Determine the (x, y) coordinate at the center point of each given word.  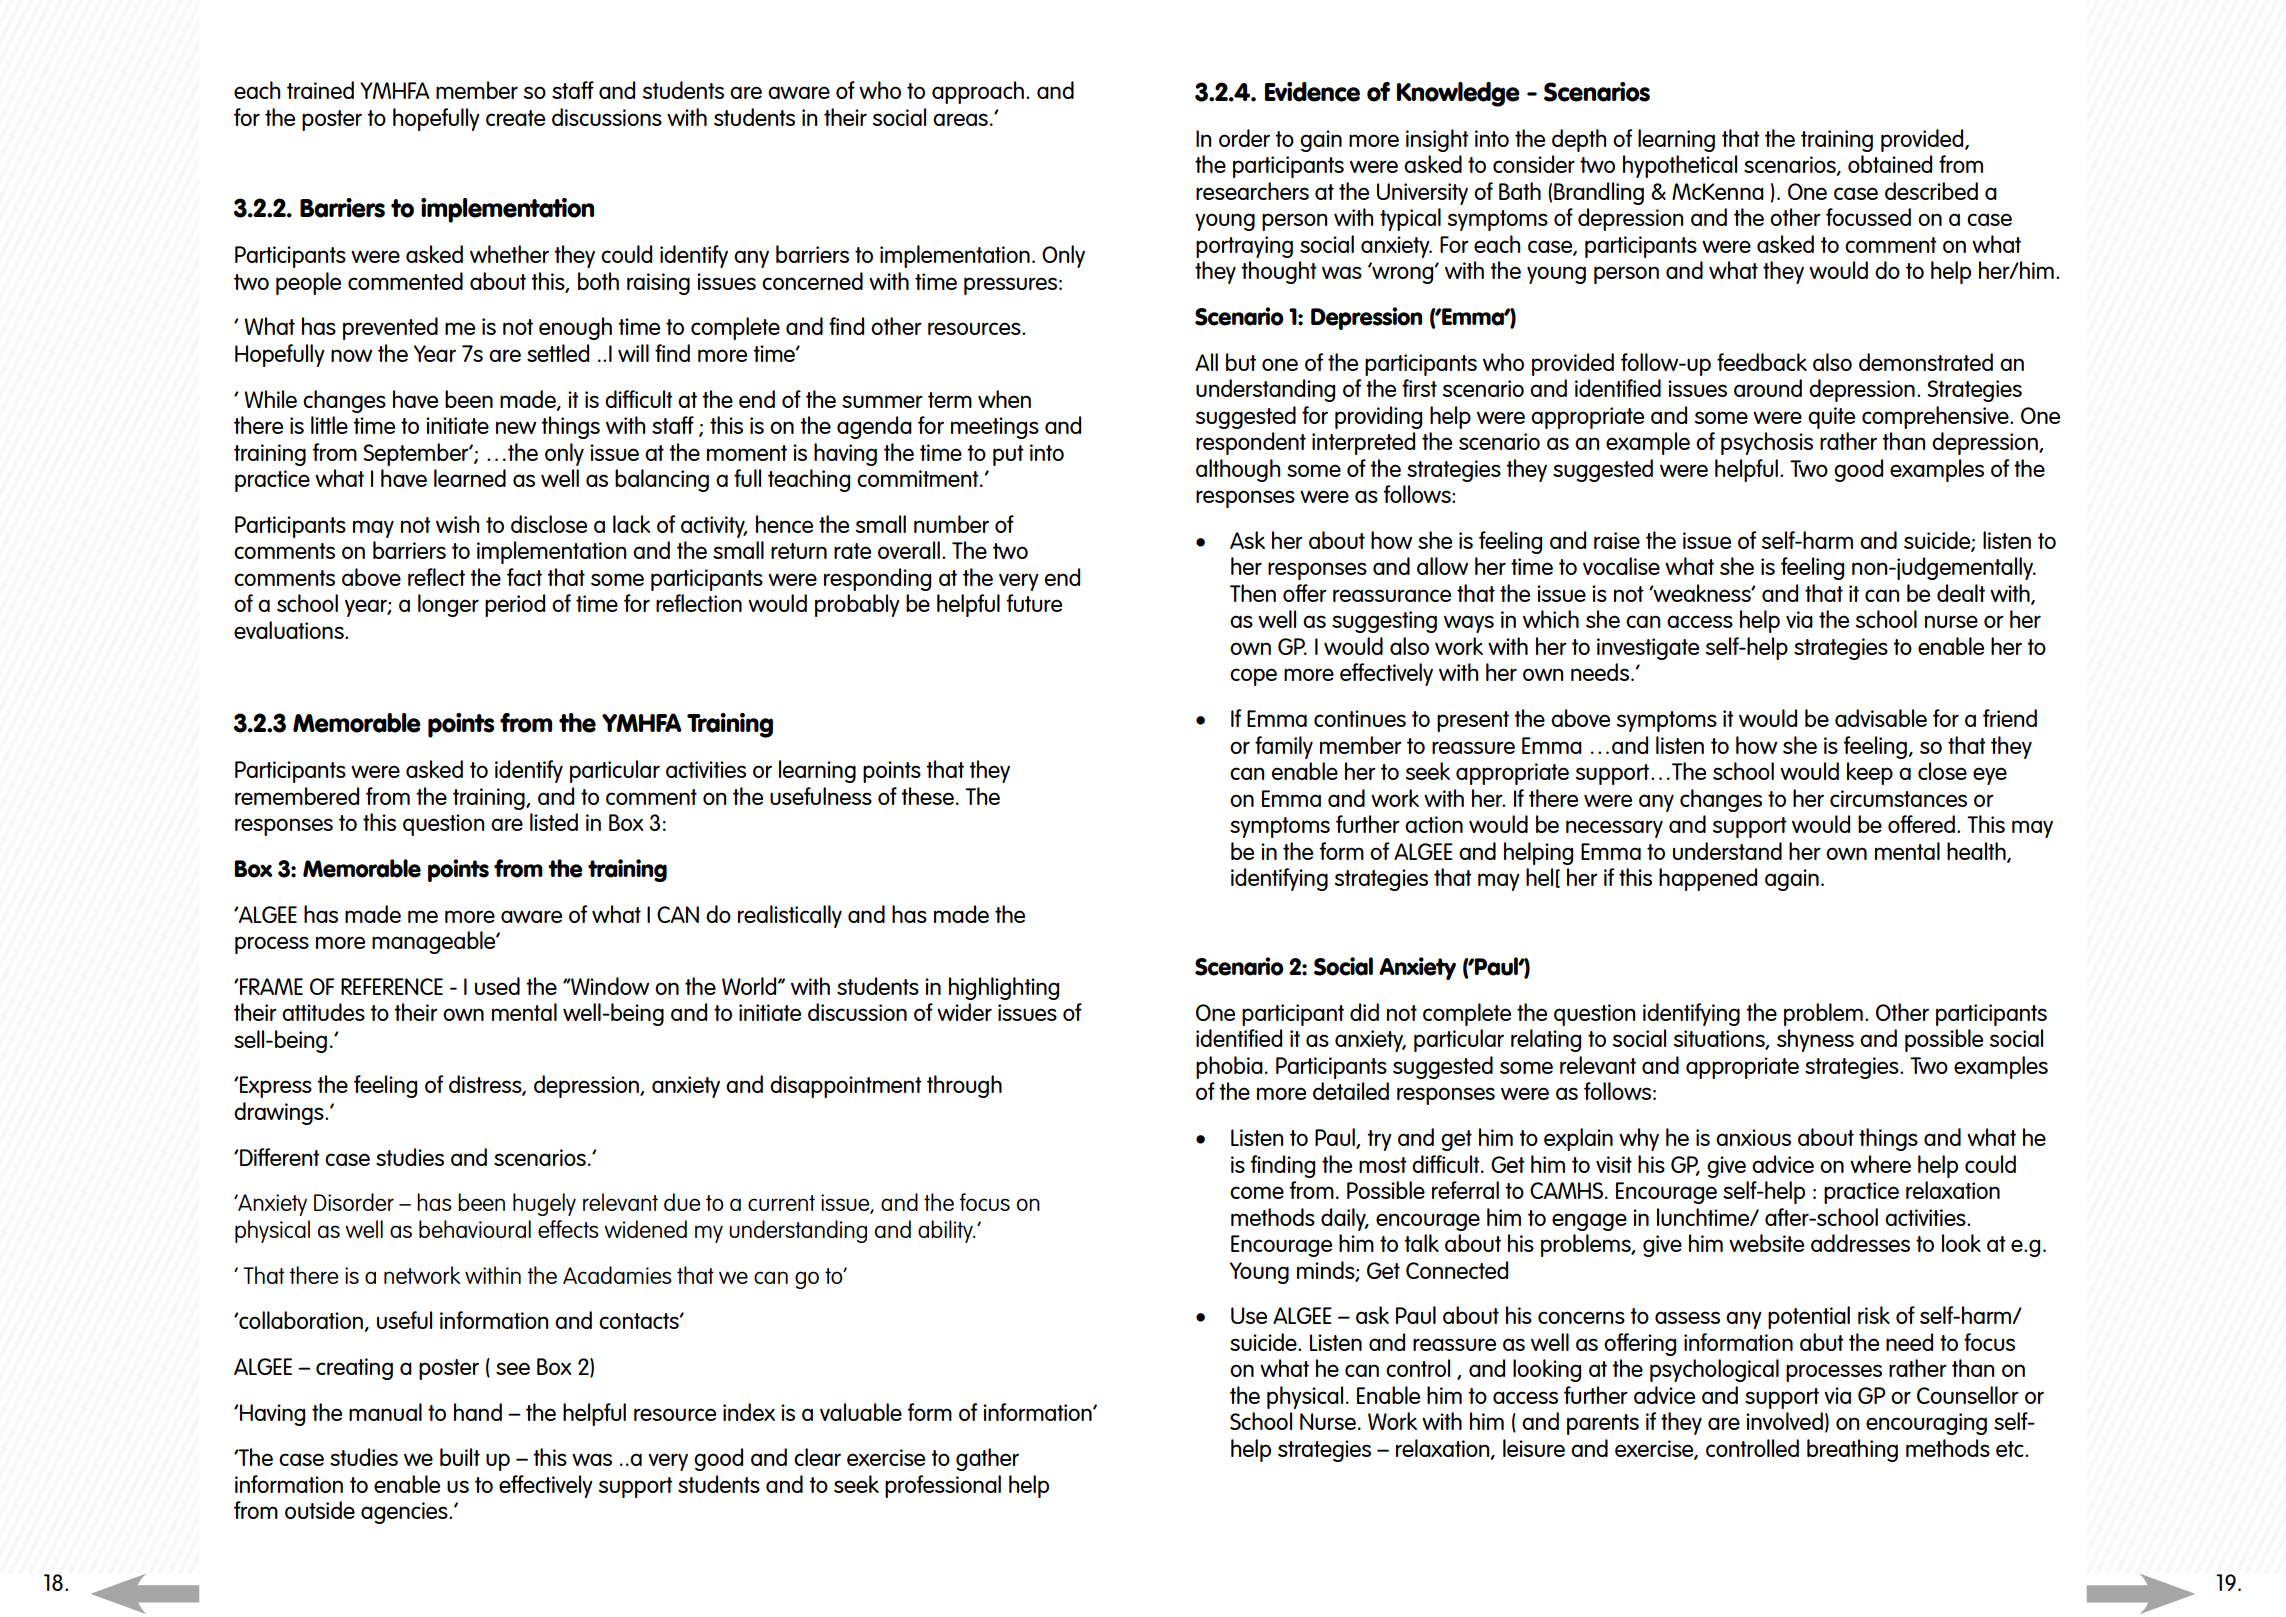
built (460, 1457)
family (1284, 747)
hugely (544, 1204)
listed (554, 822)
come (1257, 1192)
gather (987, 1459)
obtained (1890, 164)
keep (1870, 773)
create (515, 118)
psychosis (1767, 443)
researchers (1252, 191)
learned (470, 478)
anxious (1753, 1137)
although (1238, 470)
